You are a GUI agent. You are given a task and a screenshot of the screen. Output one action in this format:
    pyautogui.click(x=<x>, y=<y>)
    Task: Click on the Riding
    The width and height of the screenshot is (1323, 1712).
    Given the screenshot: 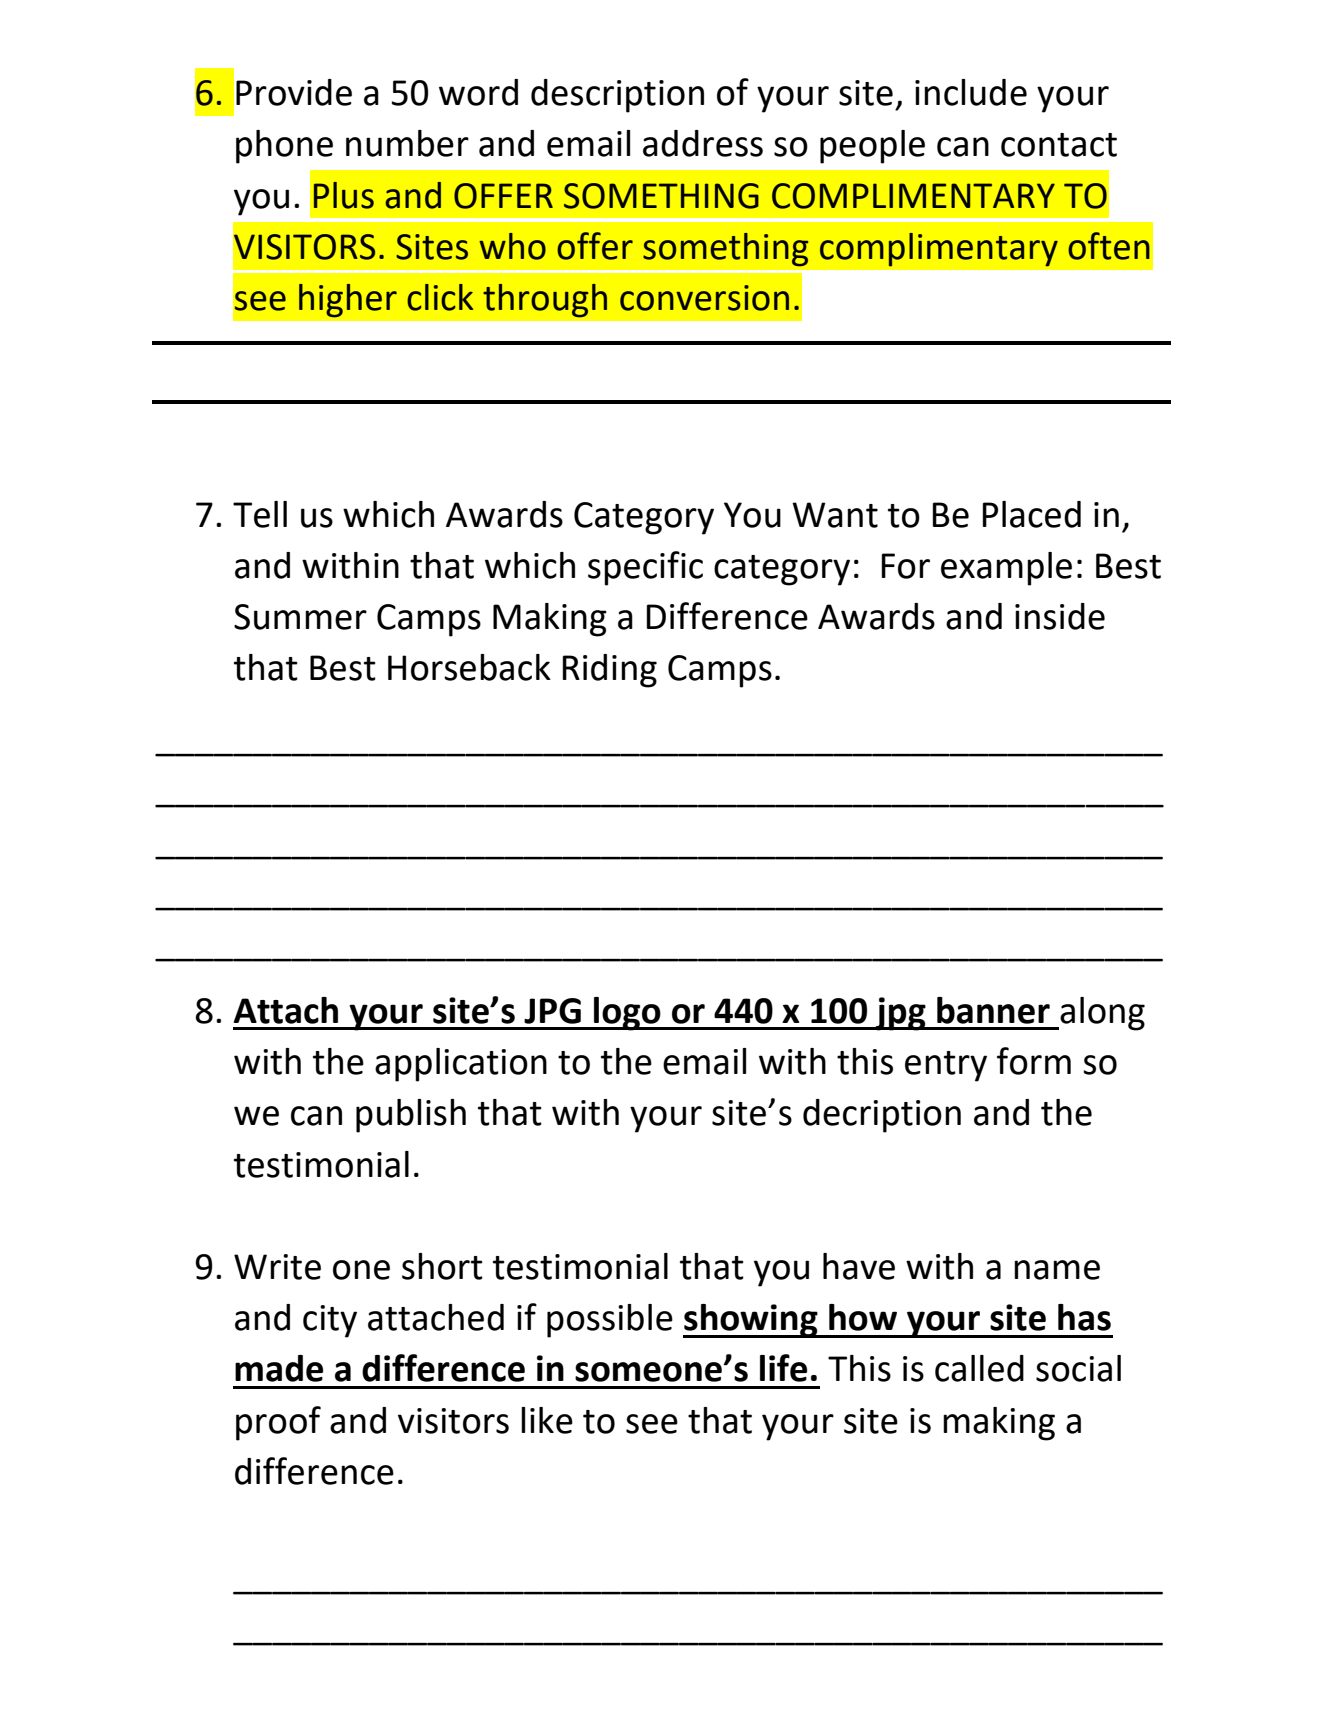 What is the action you would take?
    pyautogui.click(x=609, y=671)
